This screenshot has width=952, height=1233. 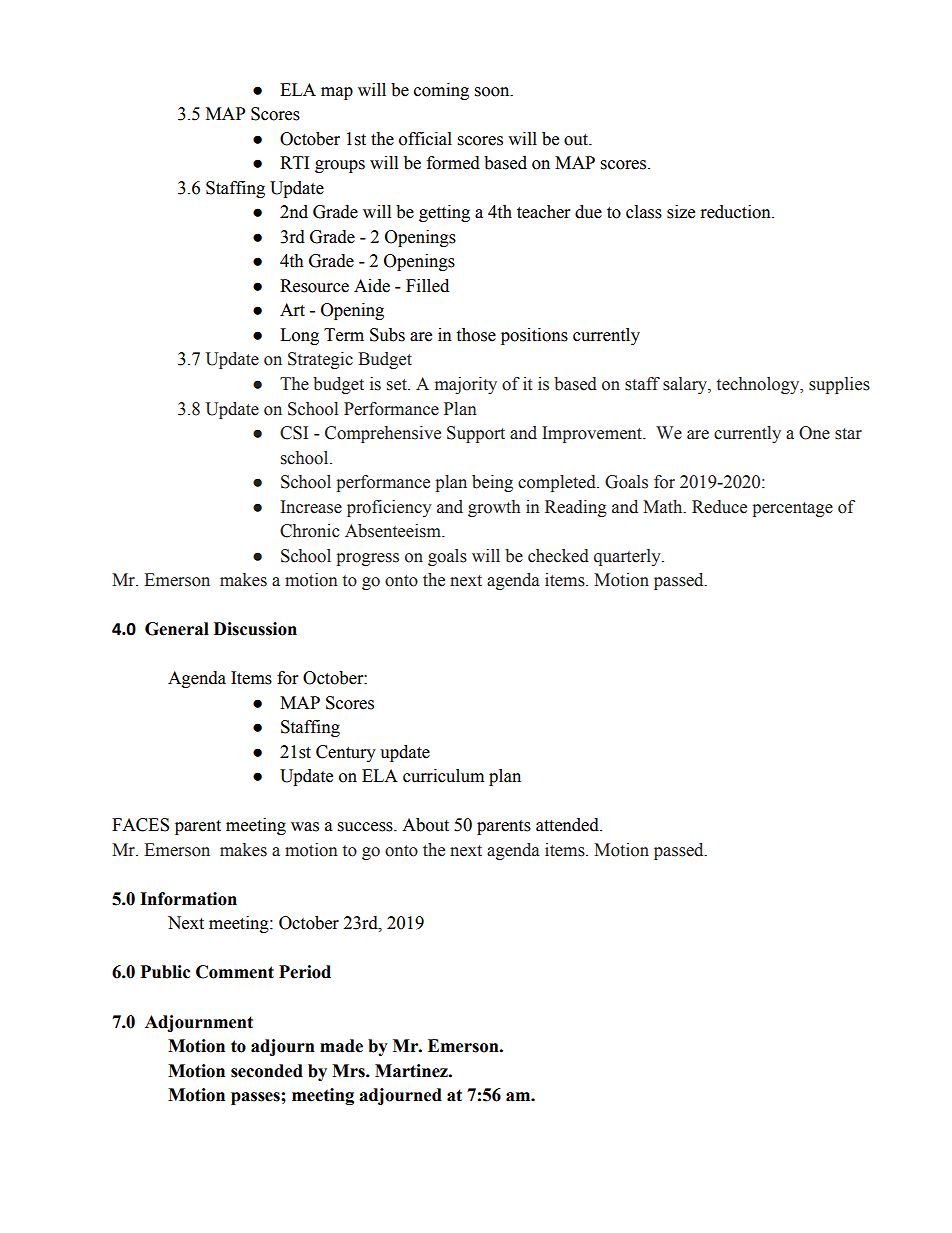 What do you see at coordinates (340, 166) in the screenshot?
I see `groups` at bounding box center [340, 166].
